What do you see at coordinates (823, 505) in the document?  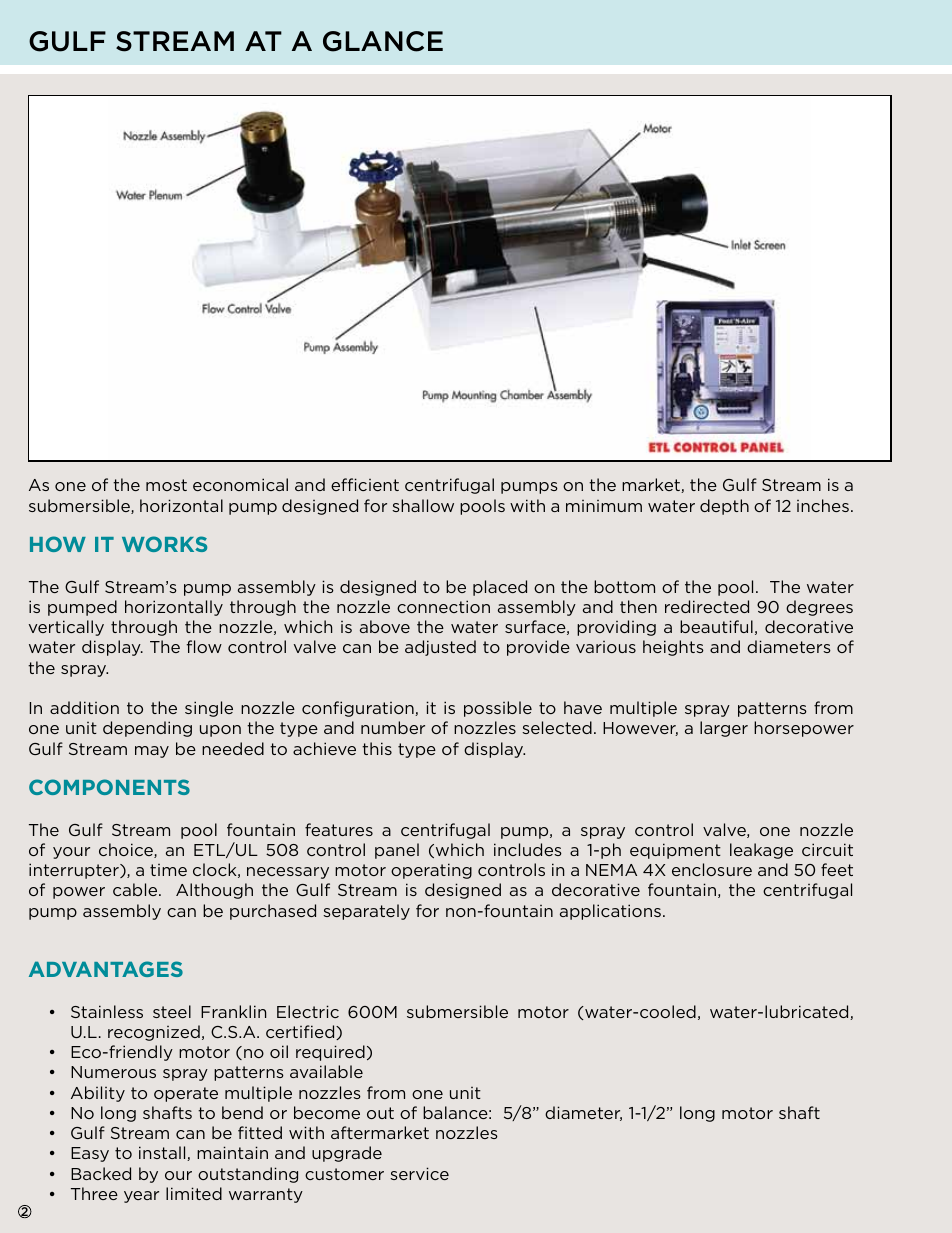 I see `inches` at bounding box center [823, 505].
